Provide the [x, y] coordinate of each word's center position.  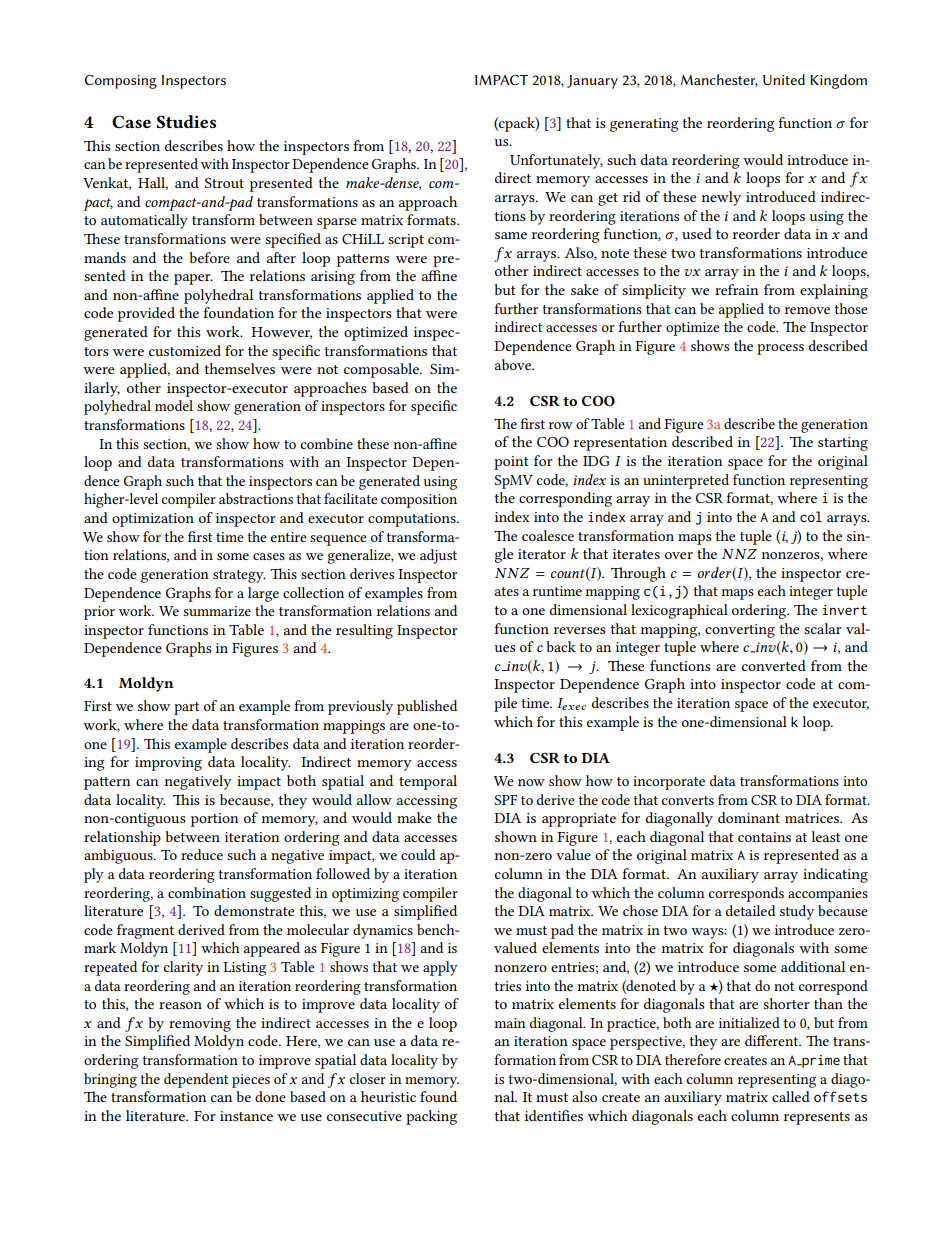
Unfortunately [556, 161]
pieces [251, 1081]
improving [168, 764]
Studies [186, 122]
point [511, 463]
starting [843, 444]
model [174, 405]
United [784, 79]
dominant [749, 817]
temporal [428, 782]
